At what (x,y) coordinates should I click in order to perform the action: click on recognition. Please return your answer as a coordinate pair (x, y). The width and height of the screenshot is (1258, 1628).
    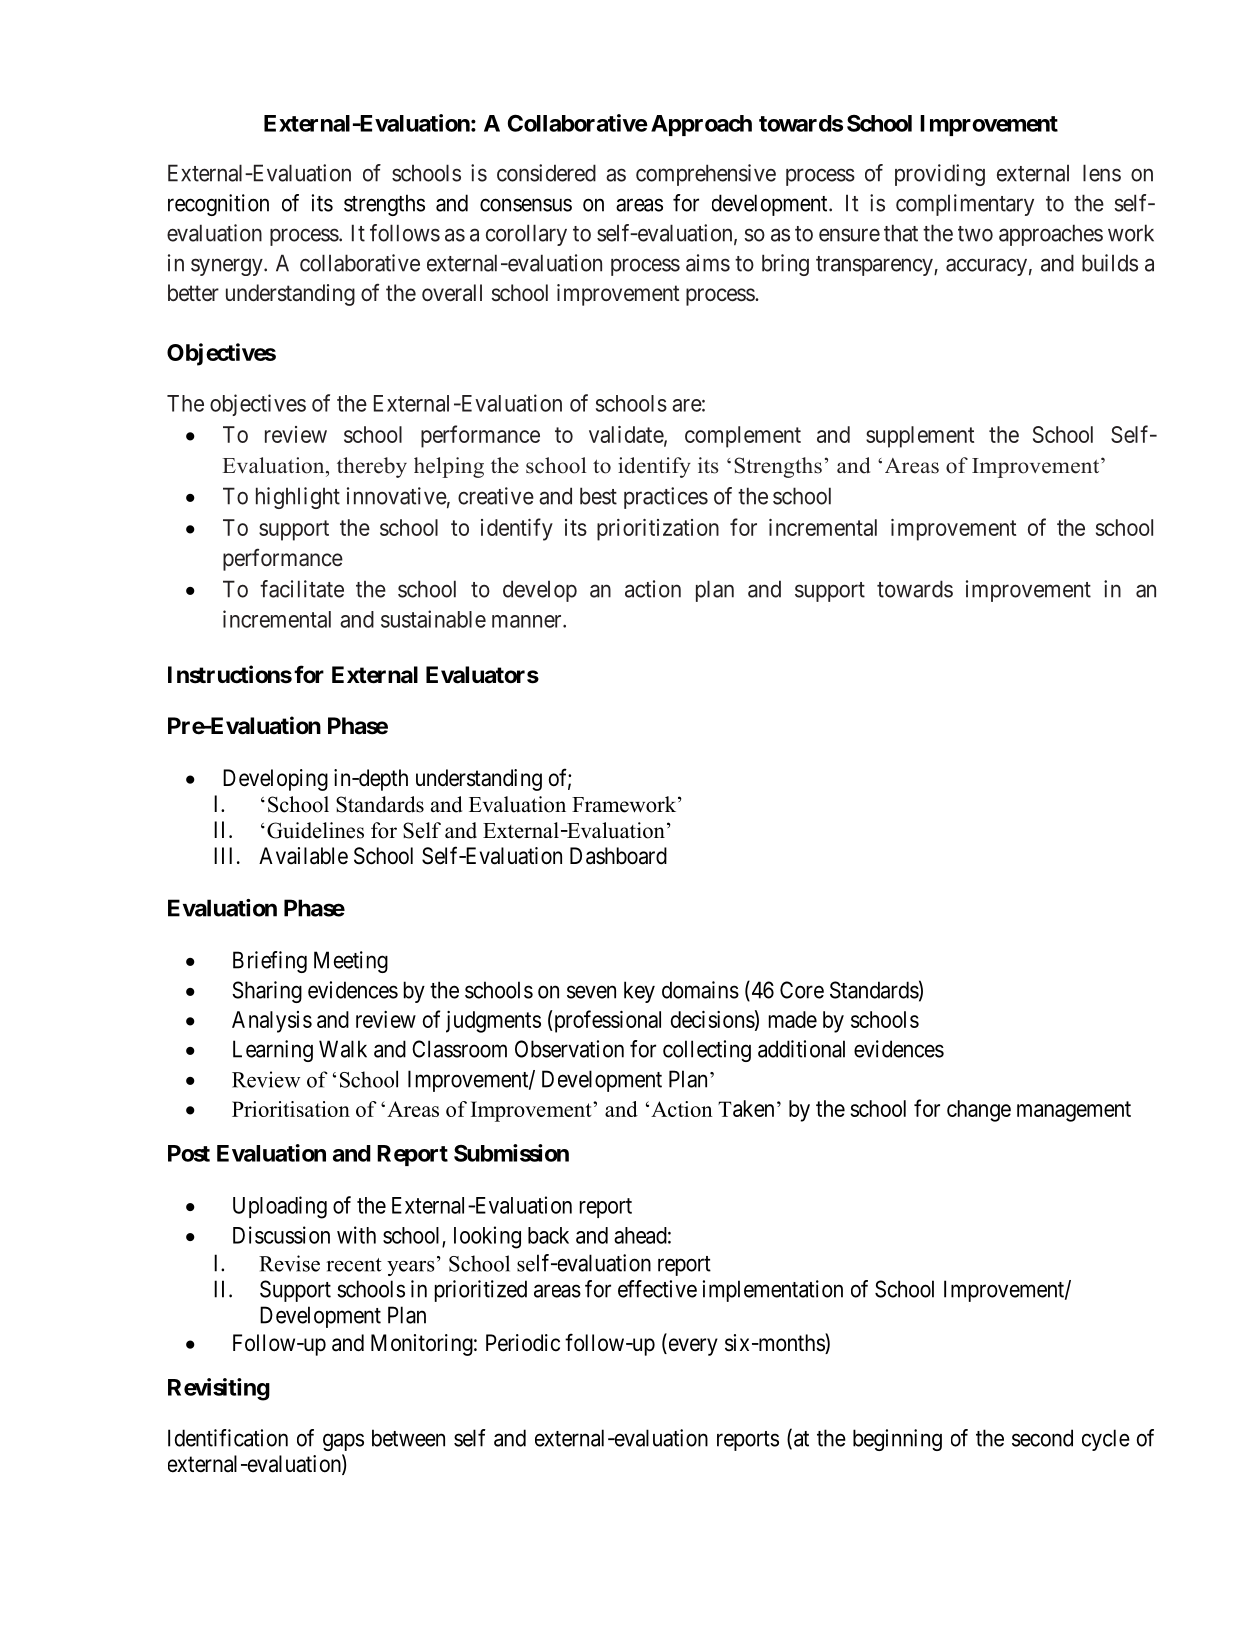
    Looking at the image, I should click on (218, 205).
